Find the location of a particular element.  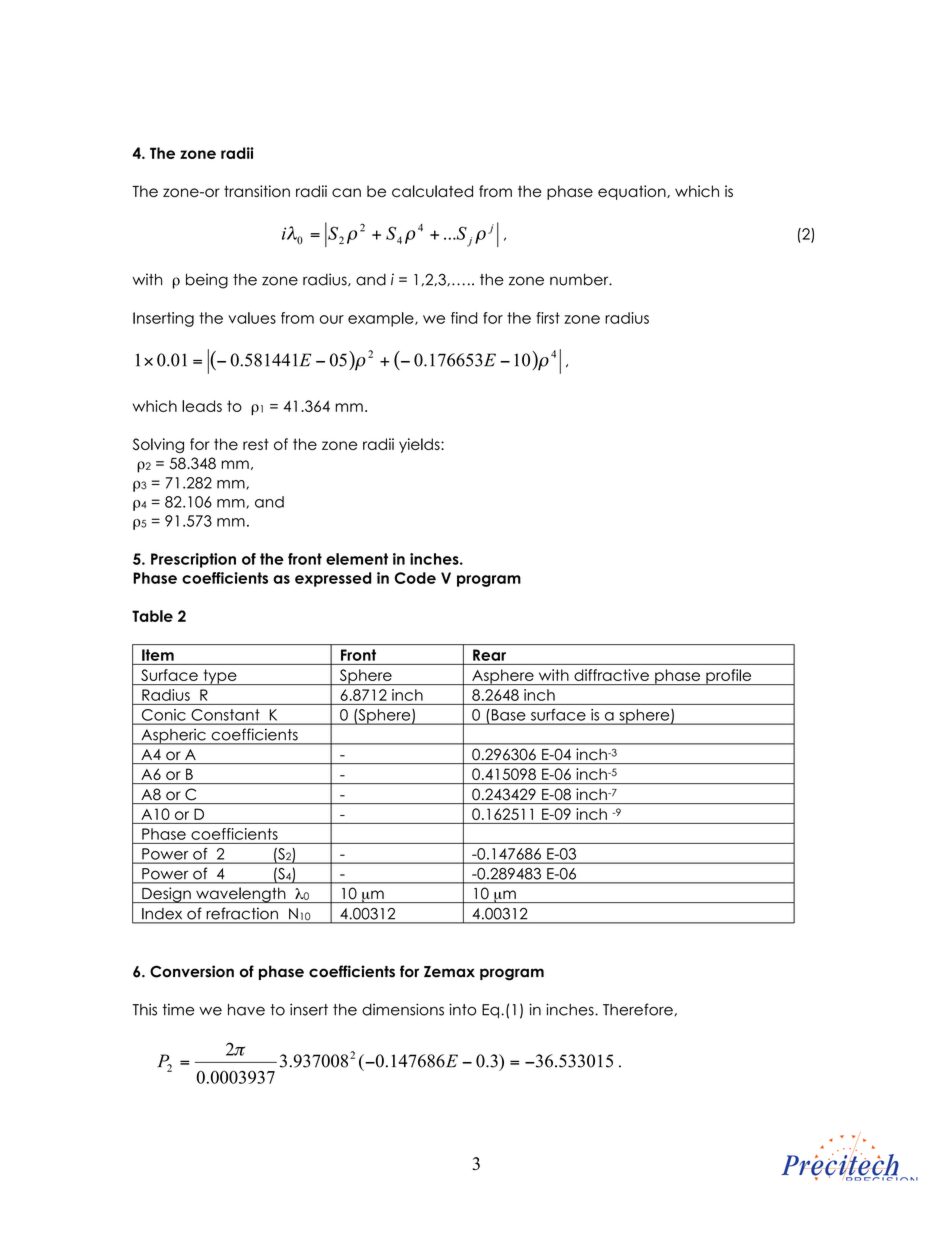

equation is located at coordinates (633, 192).
